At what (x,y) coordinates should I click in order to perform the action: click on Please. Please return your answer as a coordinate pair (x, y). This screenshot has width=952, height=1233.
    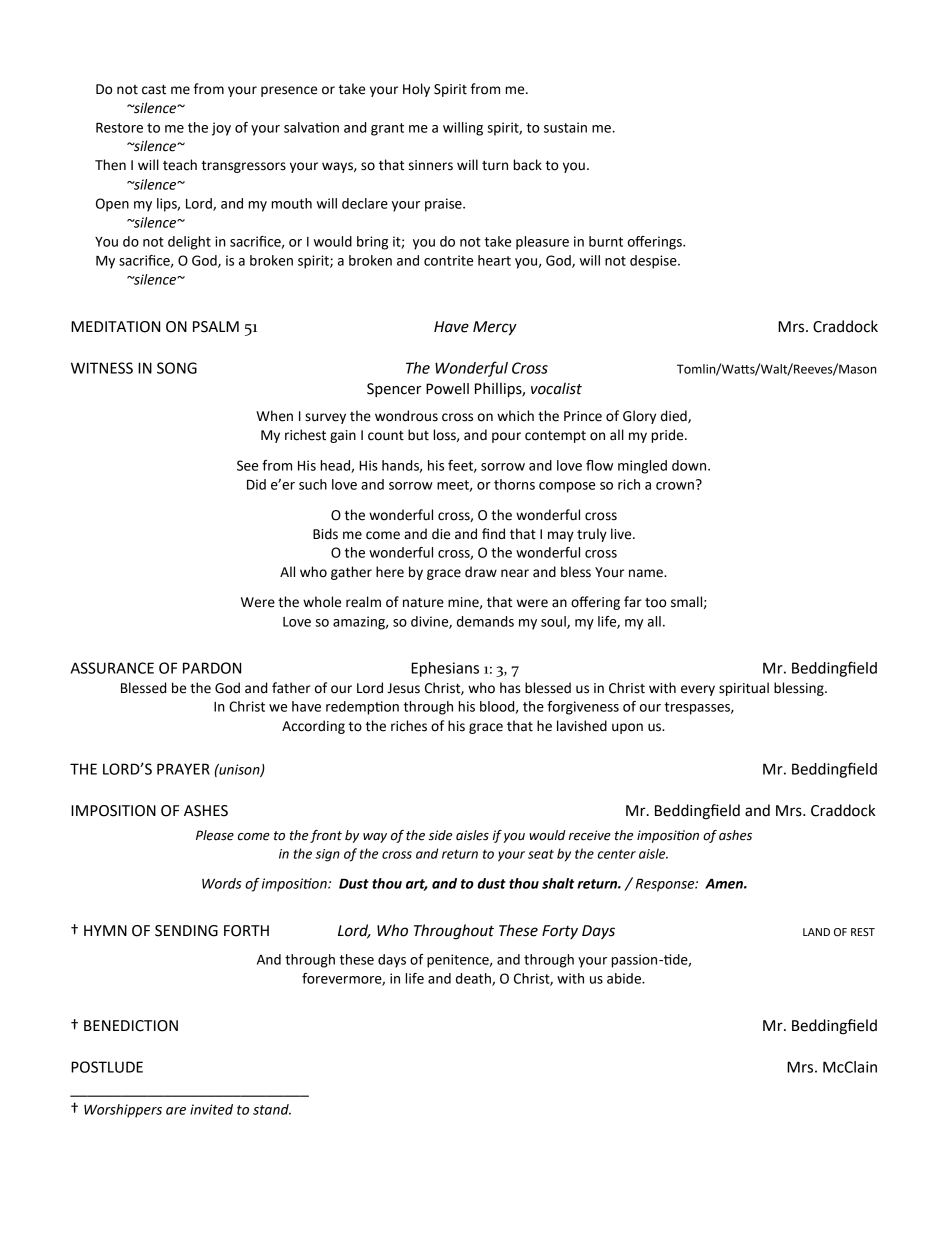
    Looking at the image, I should click on (215, 835).
